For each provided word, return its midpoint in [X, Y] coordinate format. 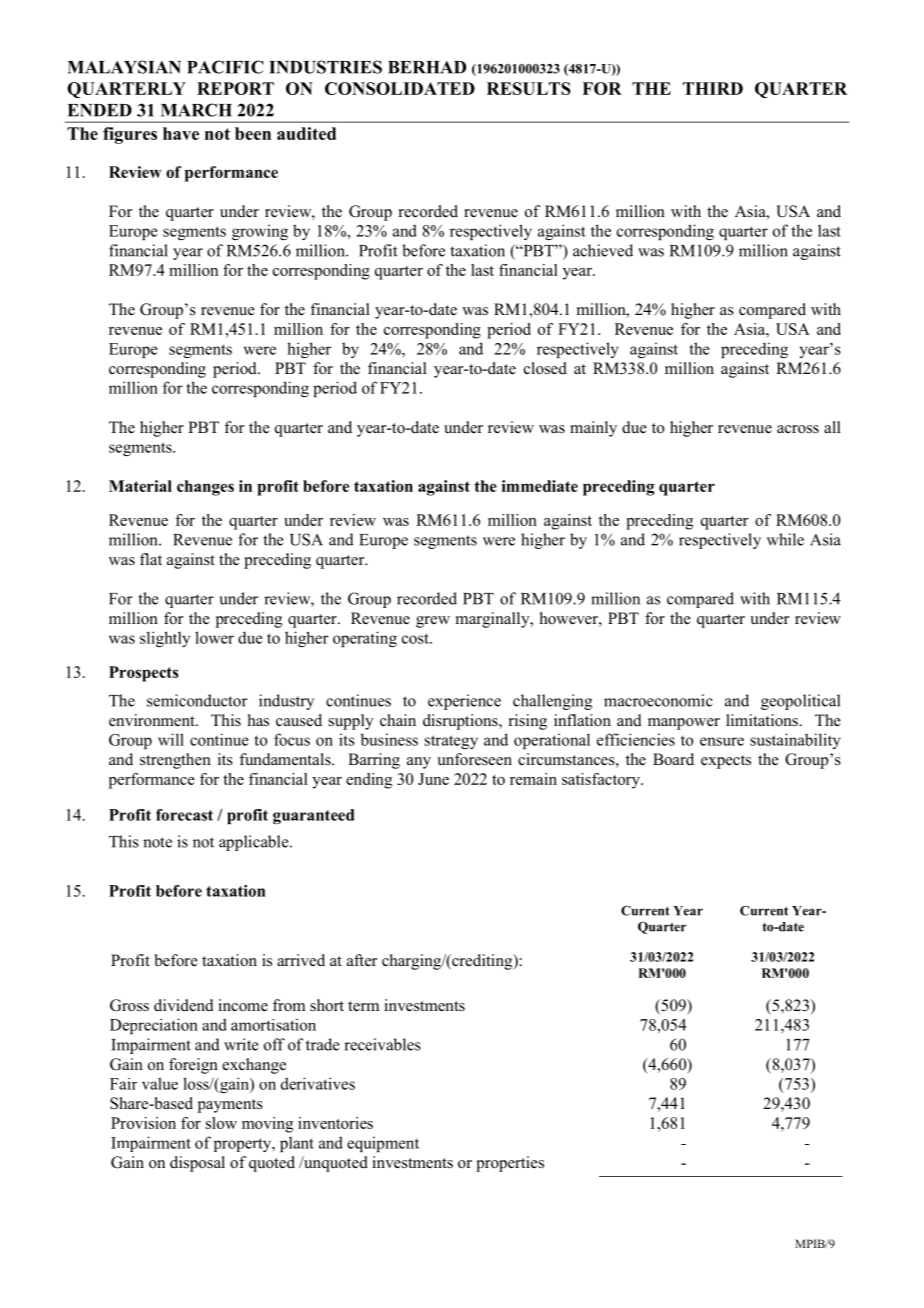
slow [221, 1123]
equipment [383, 1144]
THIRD [713, 88]
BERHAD [427, 67]
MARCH [196, 110]
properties [510, 1164]
